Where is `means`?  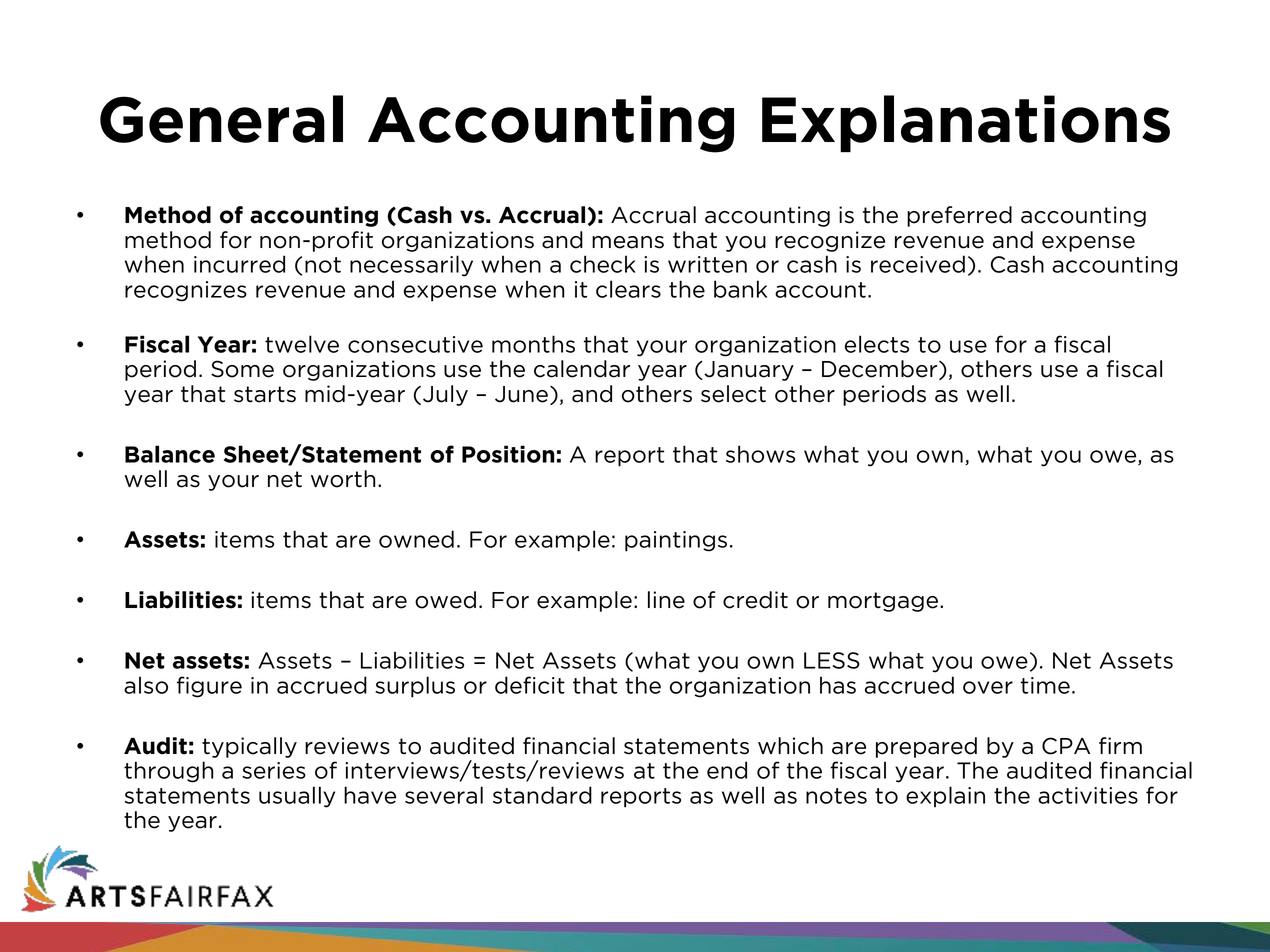
means is located at coordinates (628, 242).
